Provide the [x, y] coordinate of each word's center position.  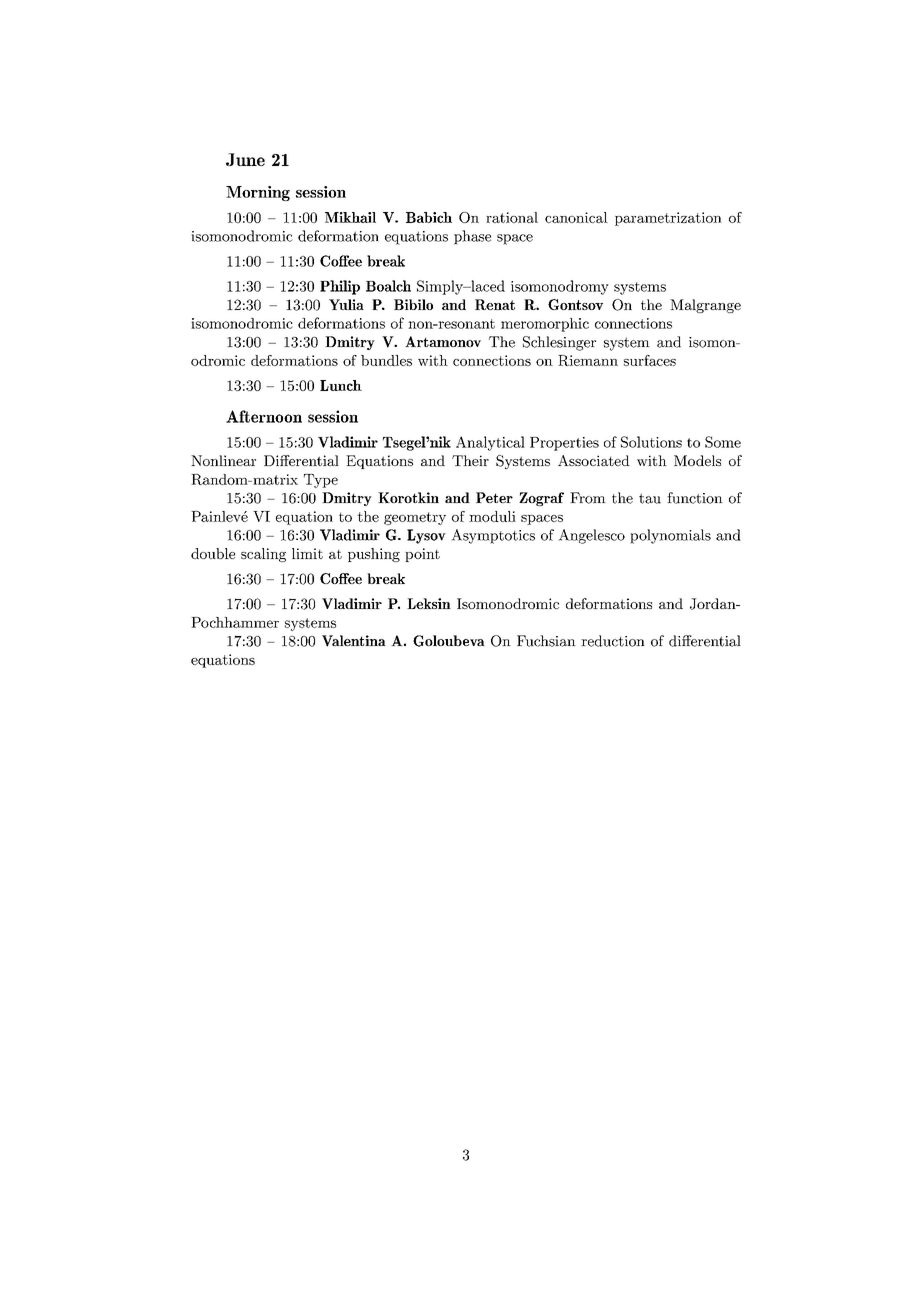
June [245, 159]
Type [321, 481]
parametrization [668, 219]
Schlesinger [559, 343]
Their [470, 460]
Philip [340, 287]
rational [512, 217]
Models [697, 460]
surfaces [650, 360]
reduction [613, 641]
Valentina [354, 641]
